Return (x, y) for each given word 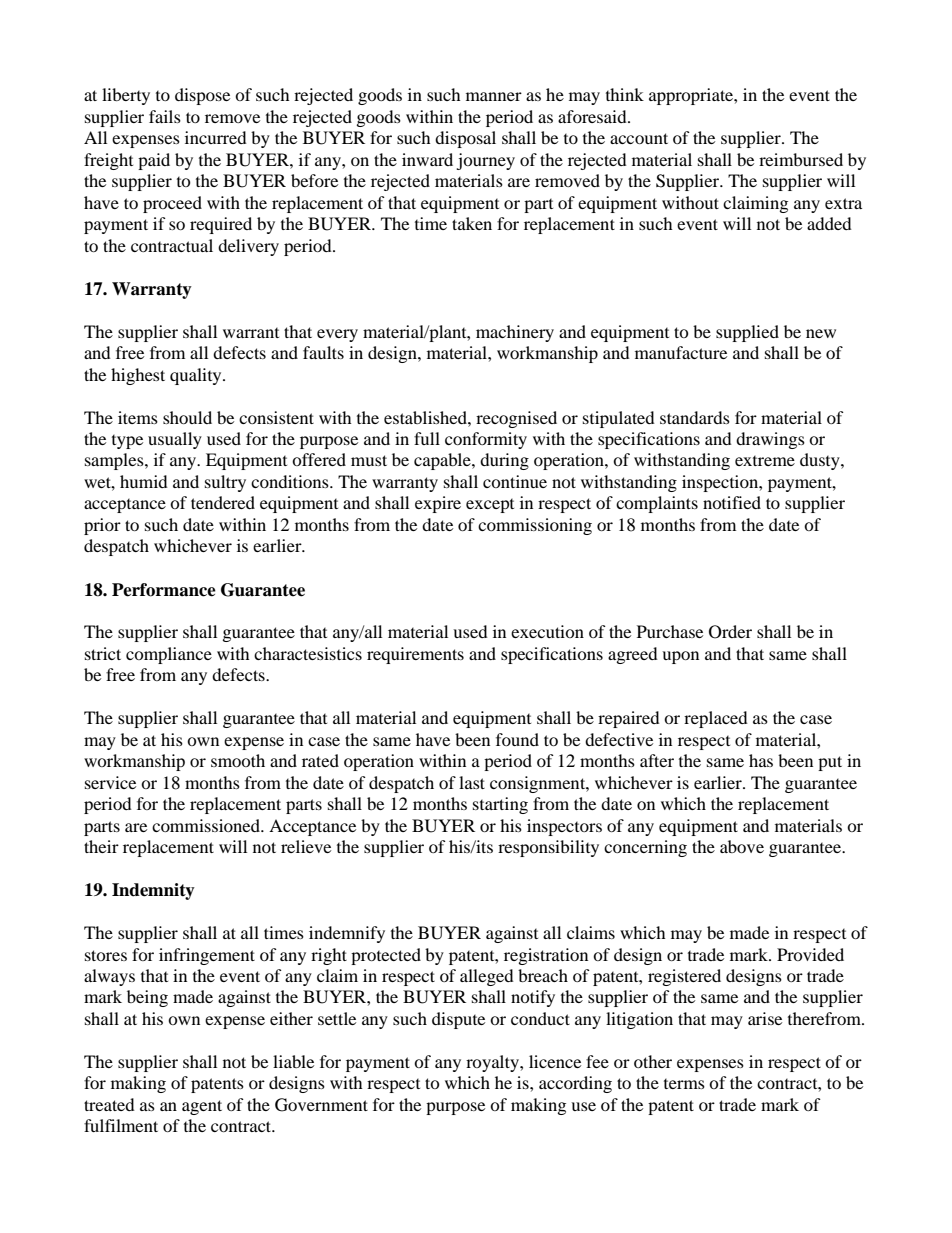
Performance (164, 590)
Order (730, 632)
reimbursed (801, 159)
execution (547, 631)
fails (165, 116)
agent (202, 1107)
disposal (465, 139)
